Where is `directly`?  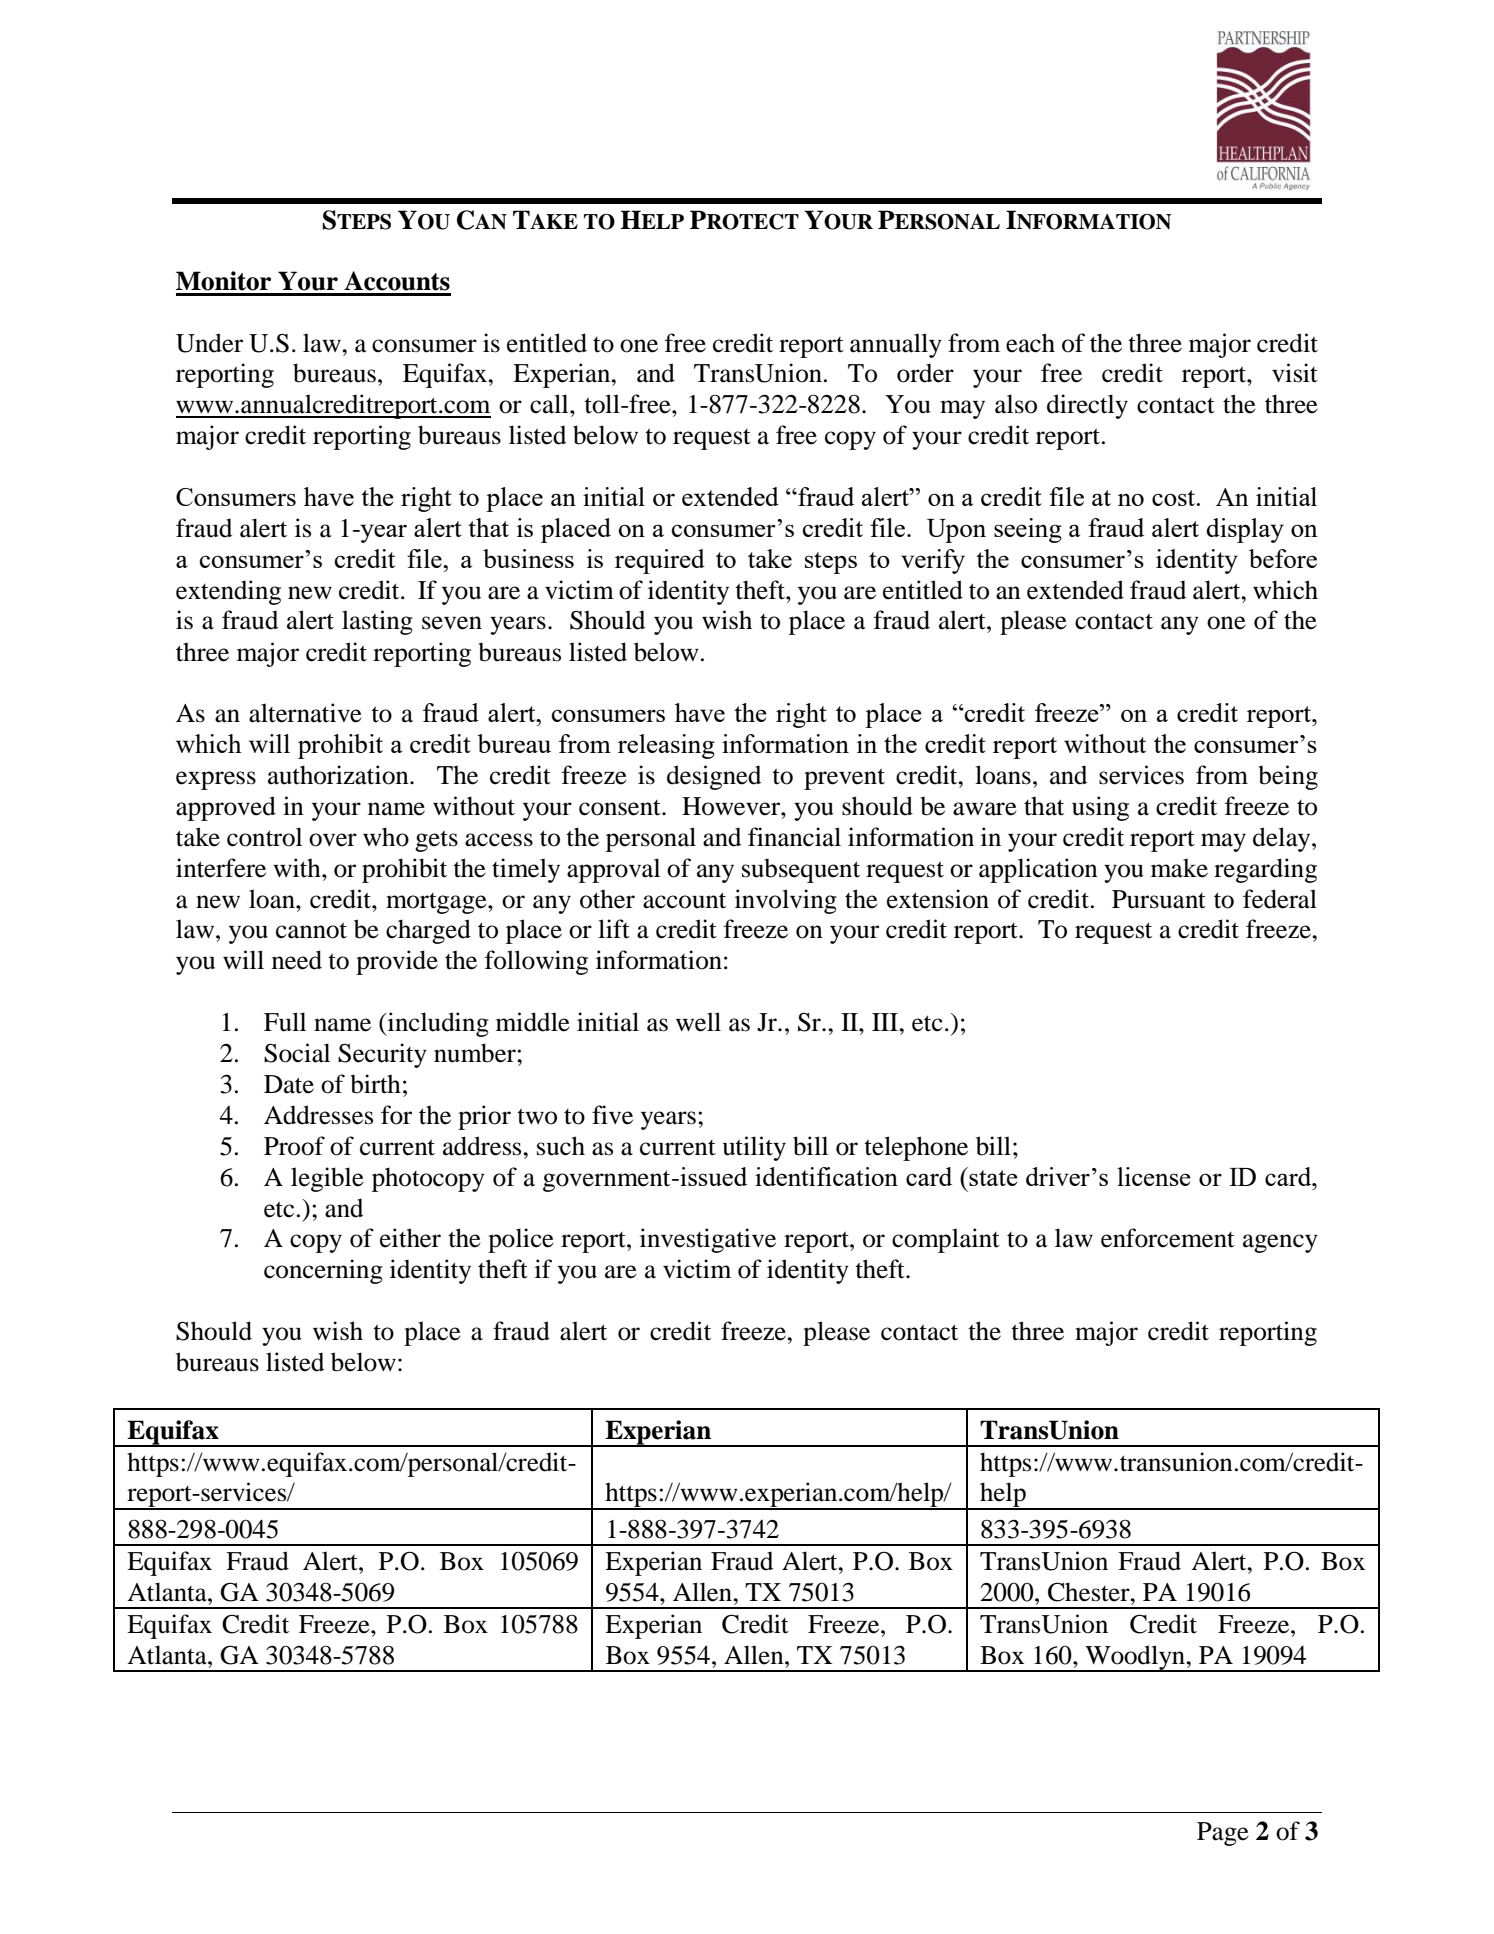 directly is located at coordinates (1087, 406).
